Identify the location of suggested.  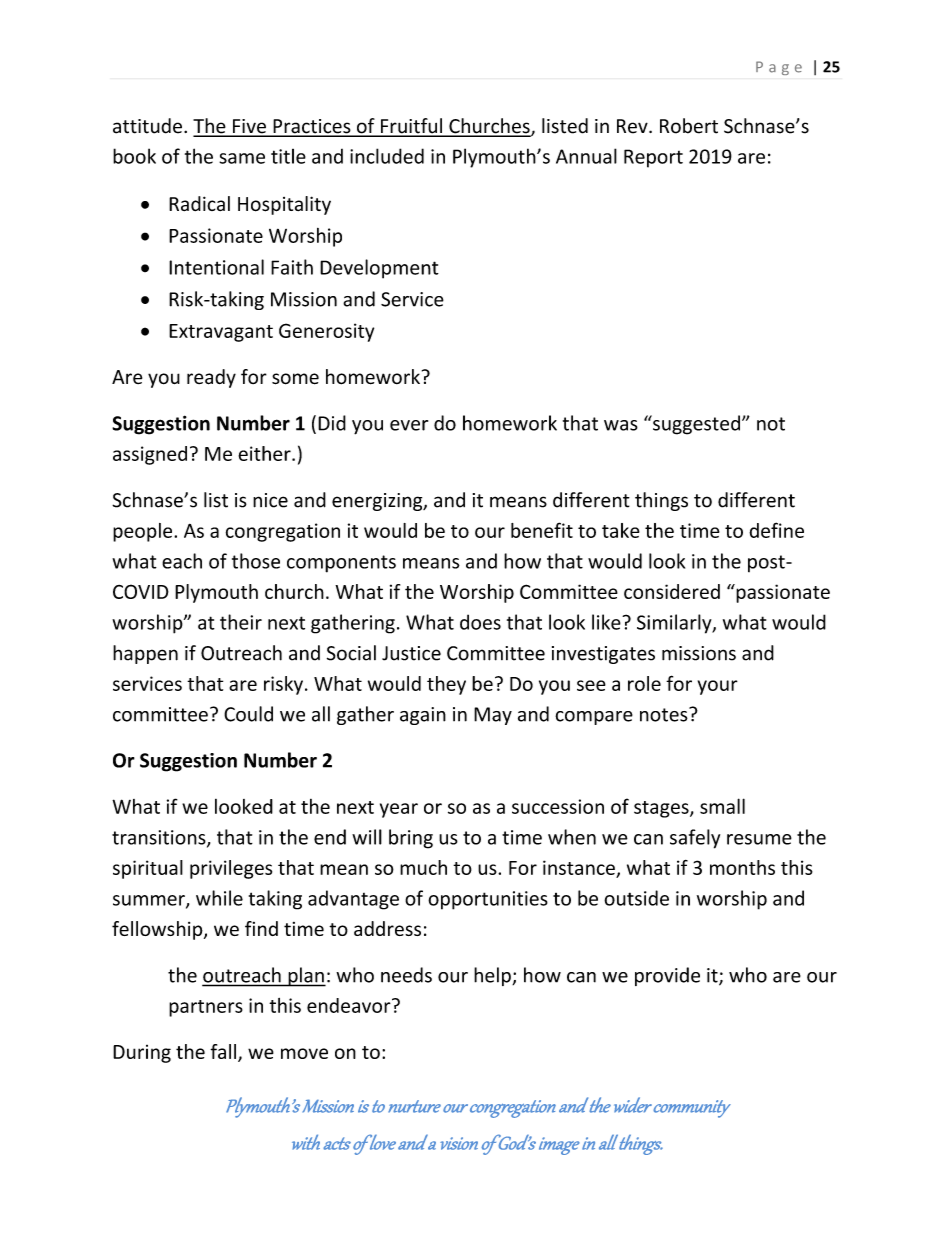
(695, 425).
